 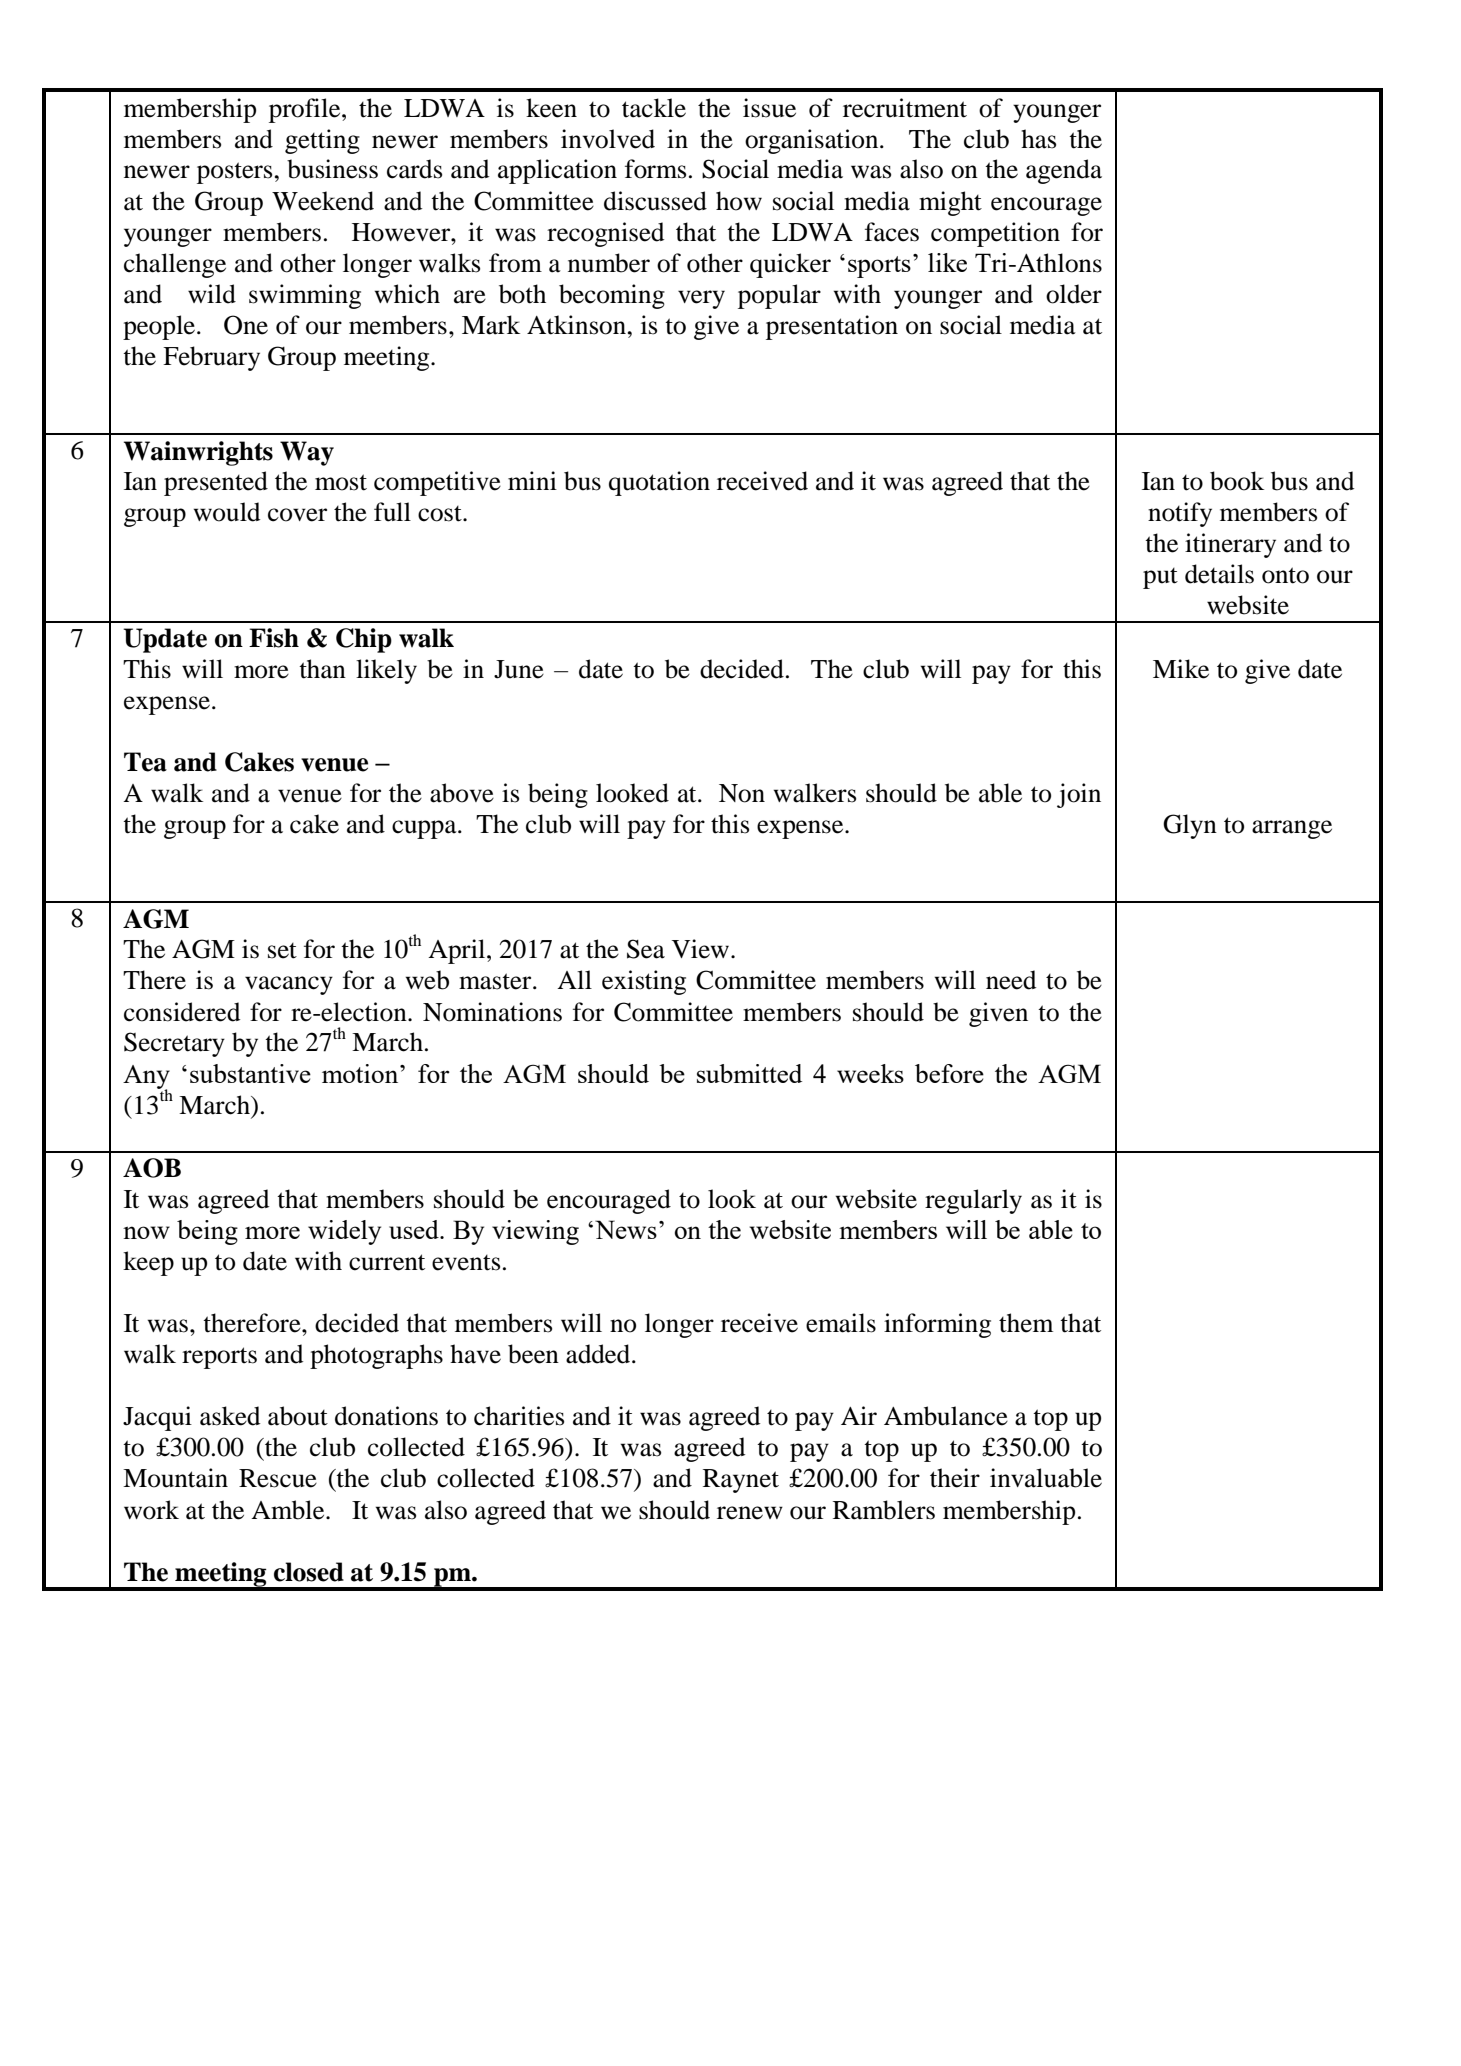 I want to click on cuppa, so click(x=425, y=829).
